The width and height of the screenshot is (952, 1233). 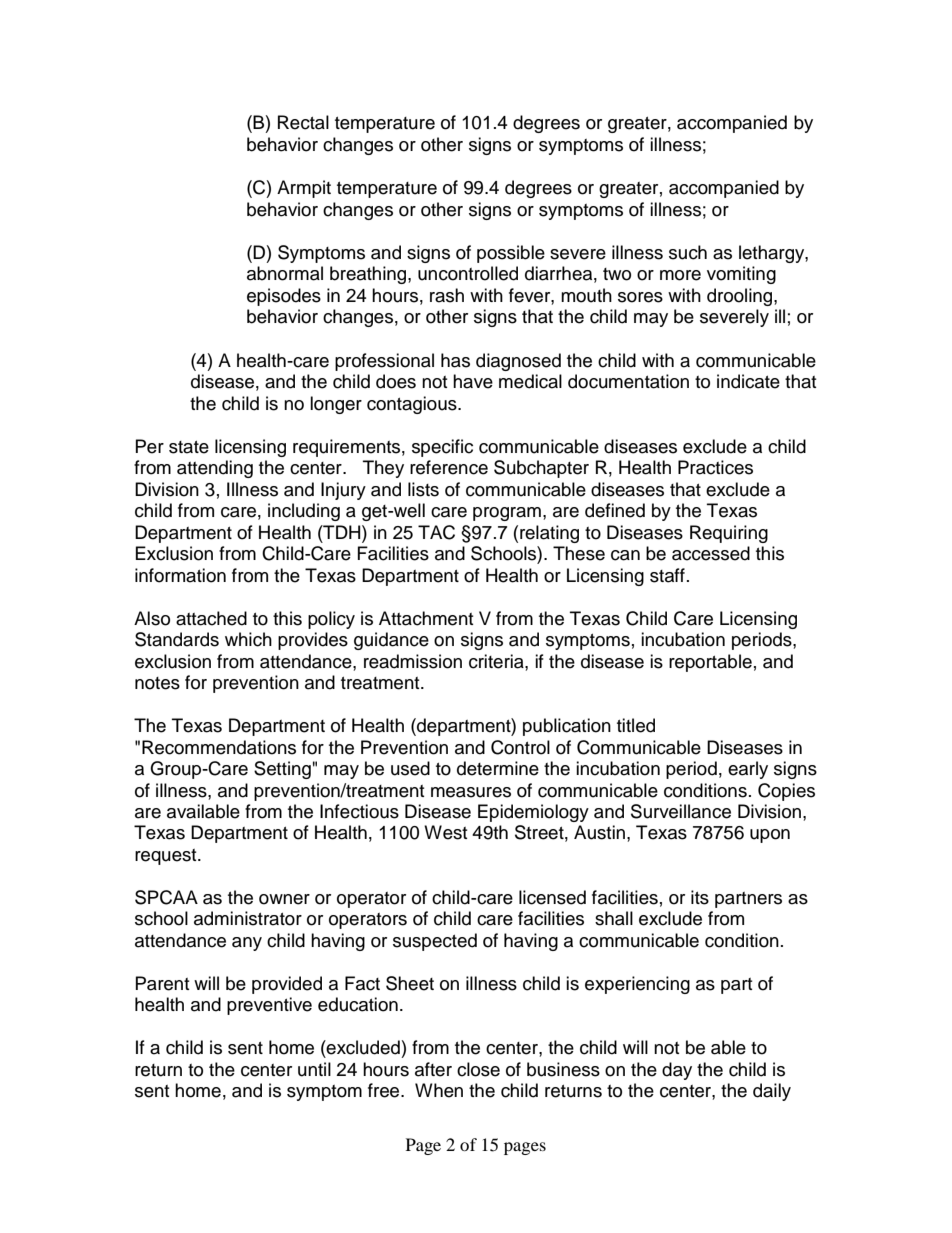 I want to click on attending, so click(x=215, y=469).
